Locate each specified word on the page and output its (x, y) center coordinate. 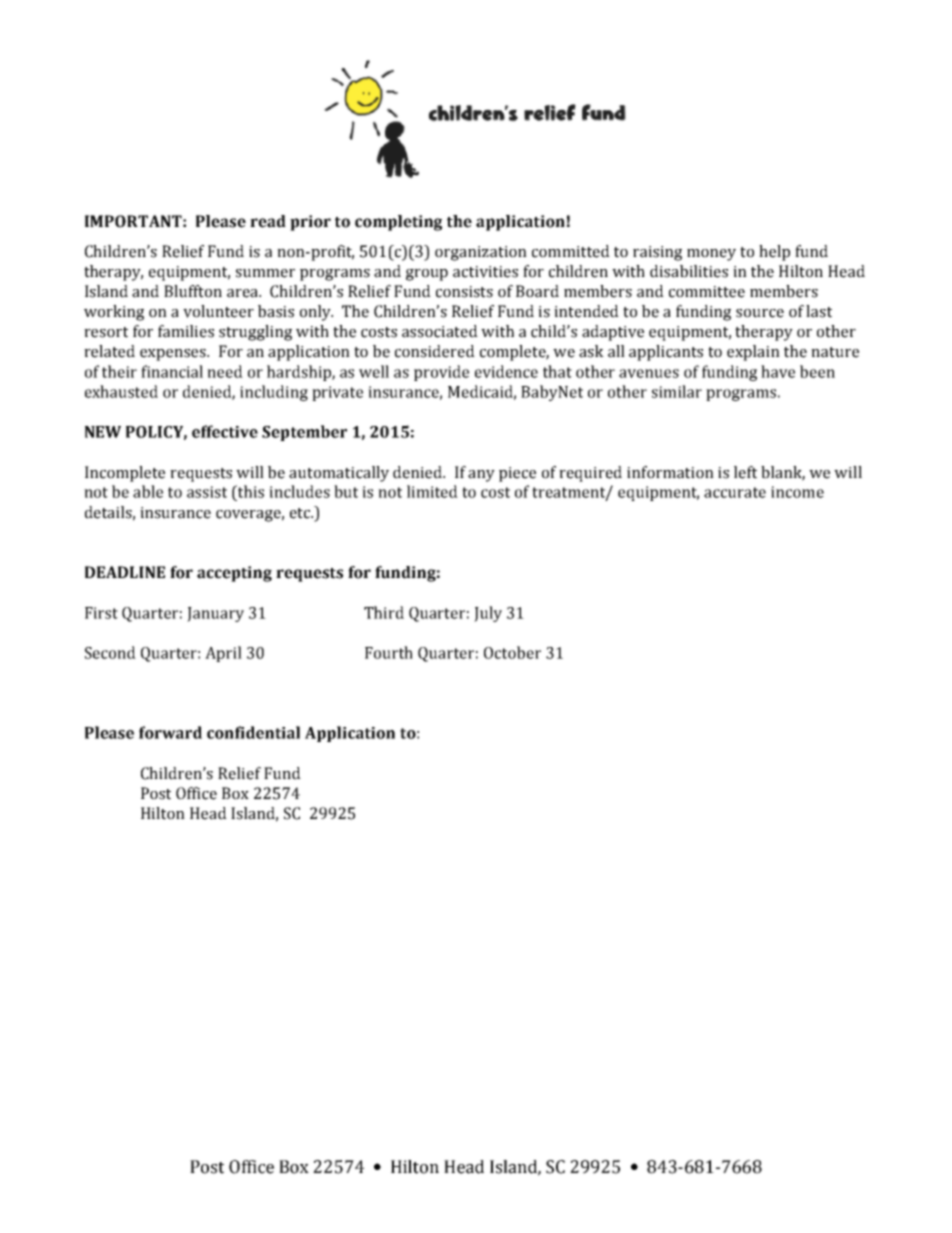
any (481, 476)
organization (481, 253)
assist (207, 492)
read (268, 221)
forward (170, 732)
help (774, 253)
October (512, 652)
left (745, 472)
